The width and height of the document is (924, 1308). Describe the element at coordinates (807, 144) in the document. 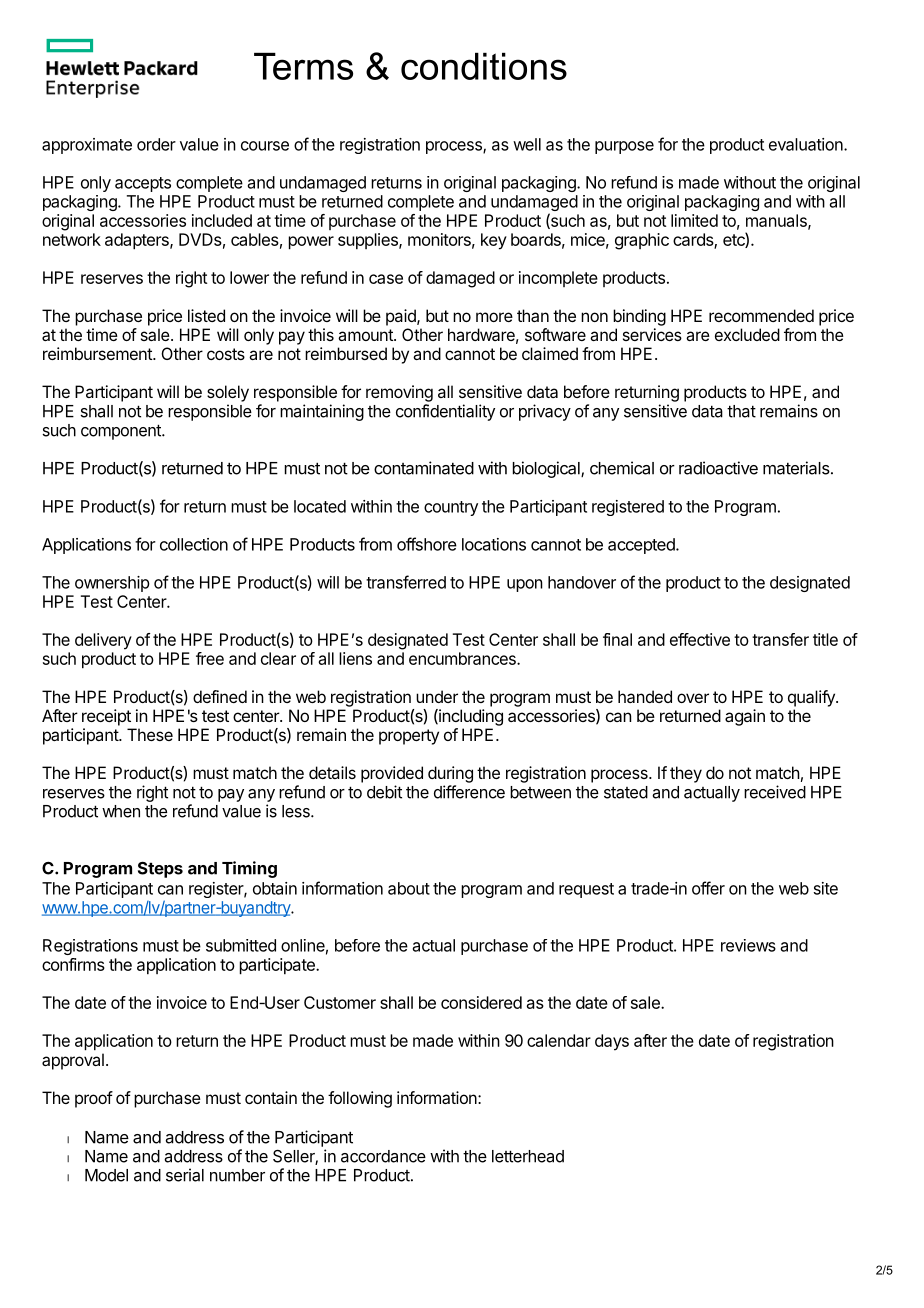

I see `evaluation` at that location.
